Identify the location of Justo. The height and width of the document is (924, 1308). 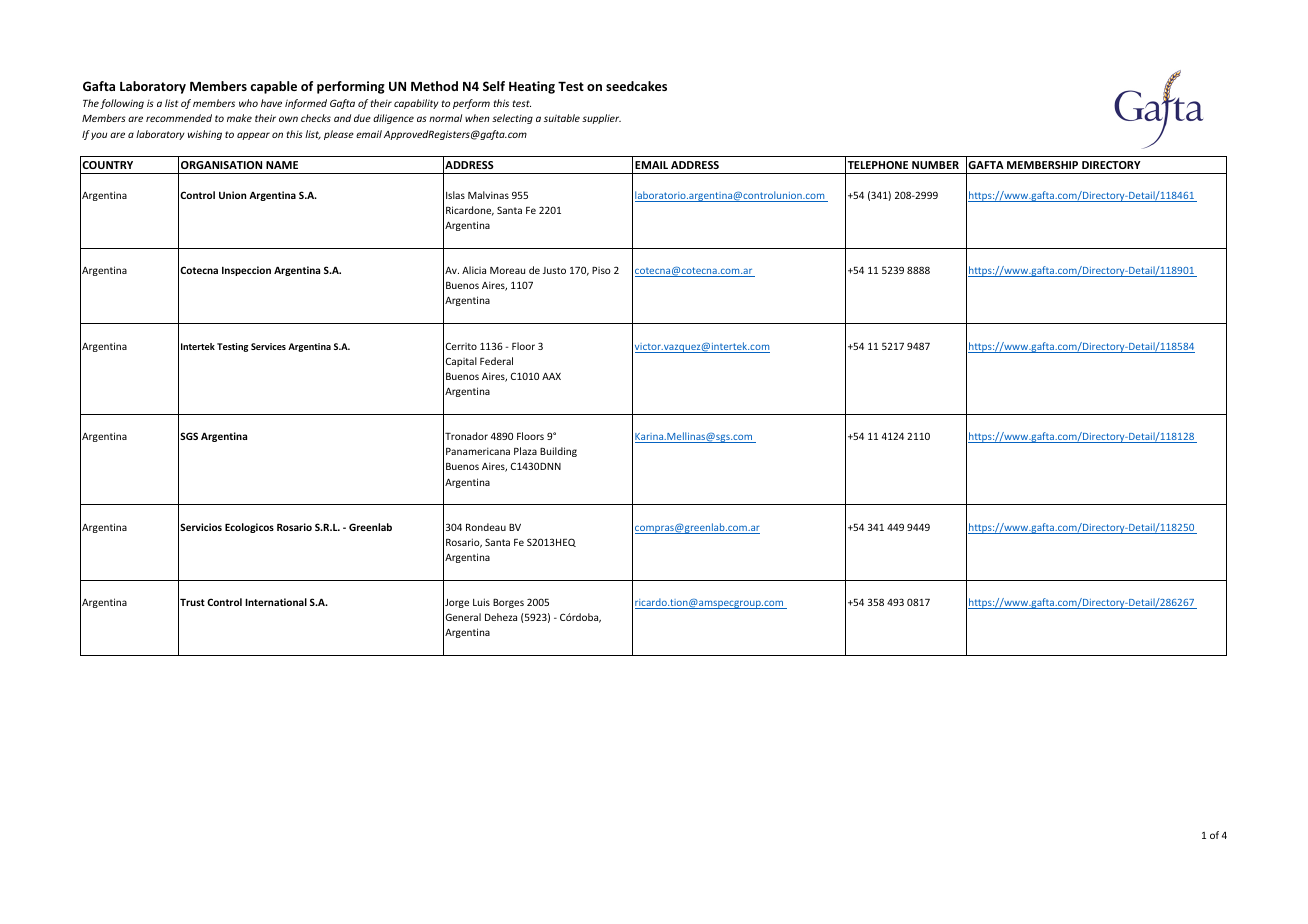
(554, 270).
